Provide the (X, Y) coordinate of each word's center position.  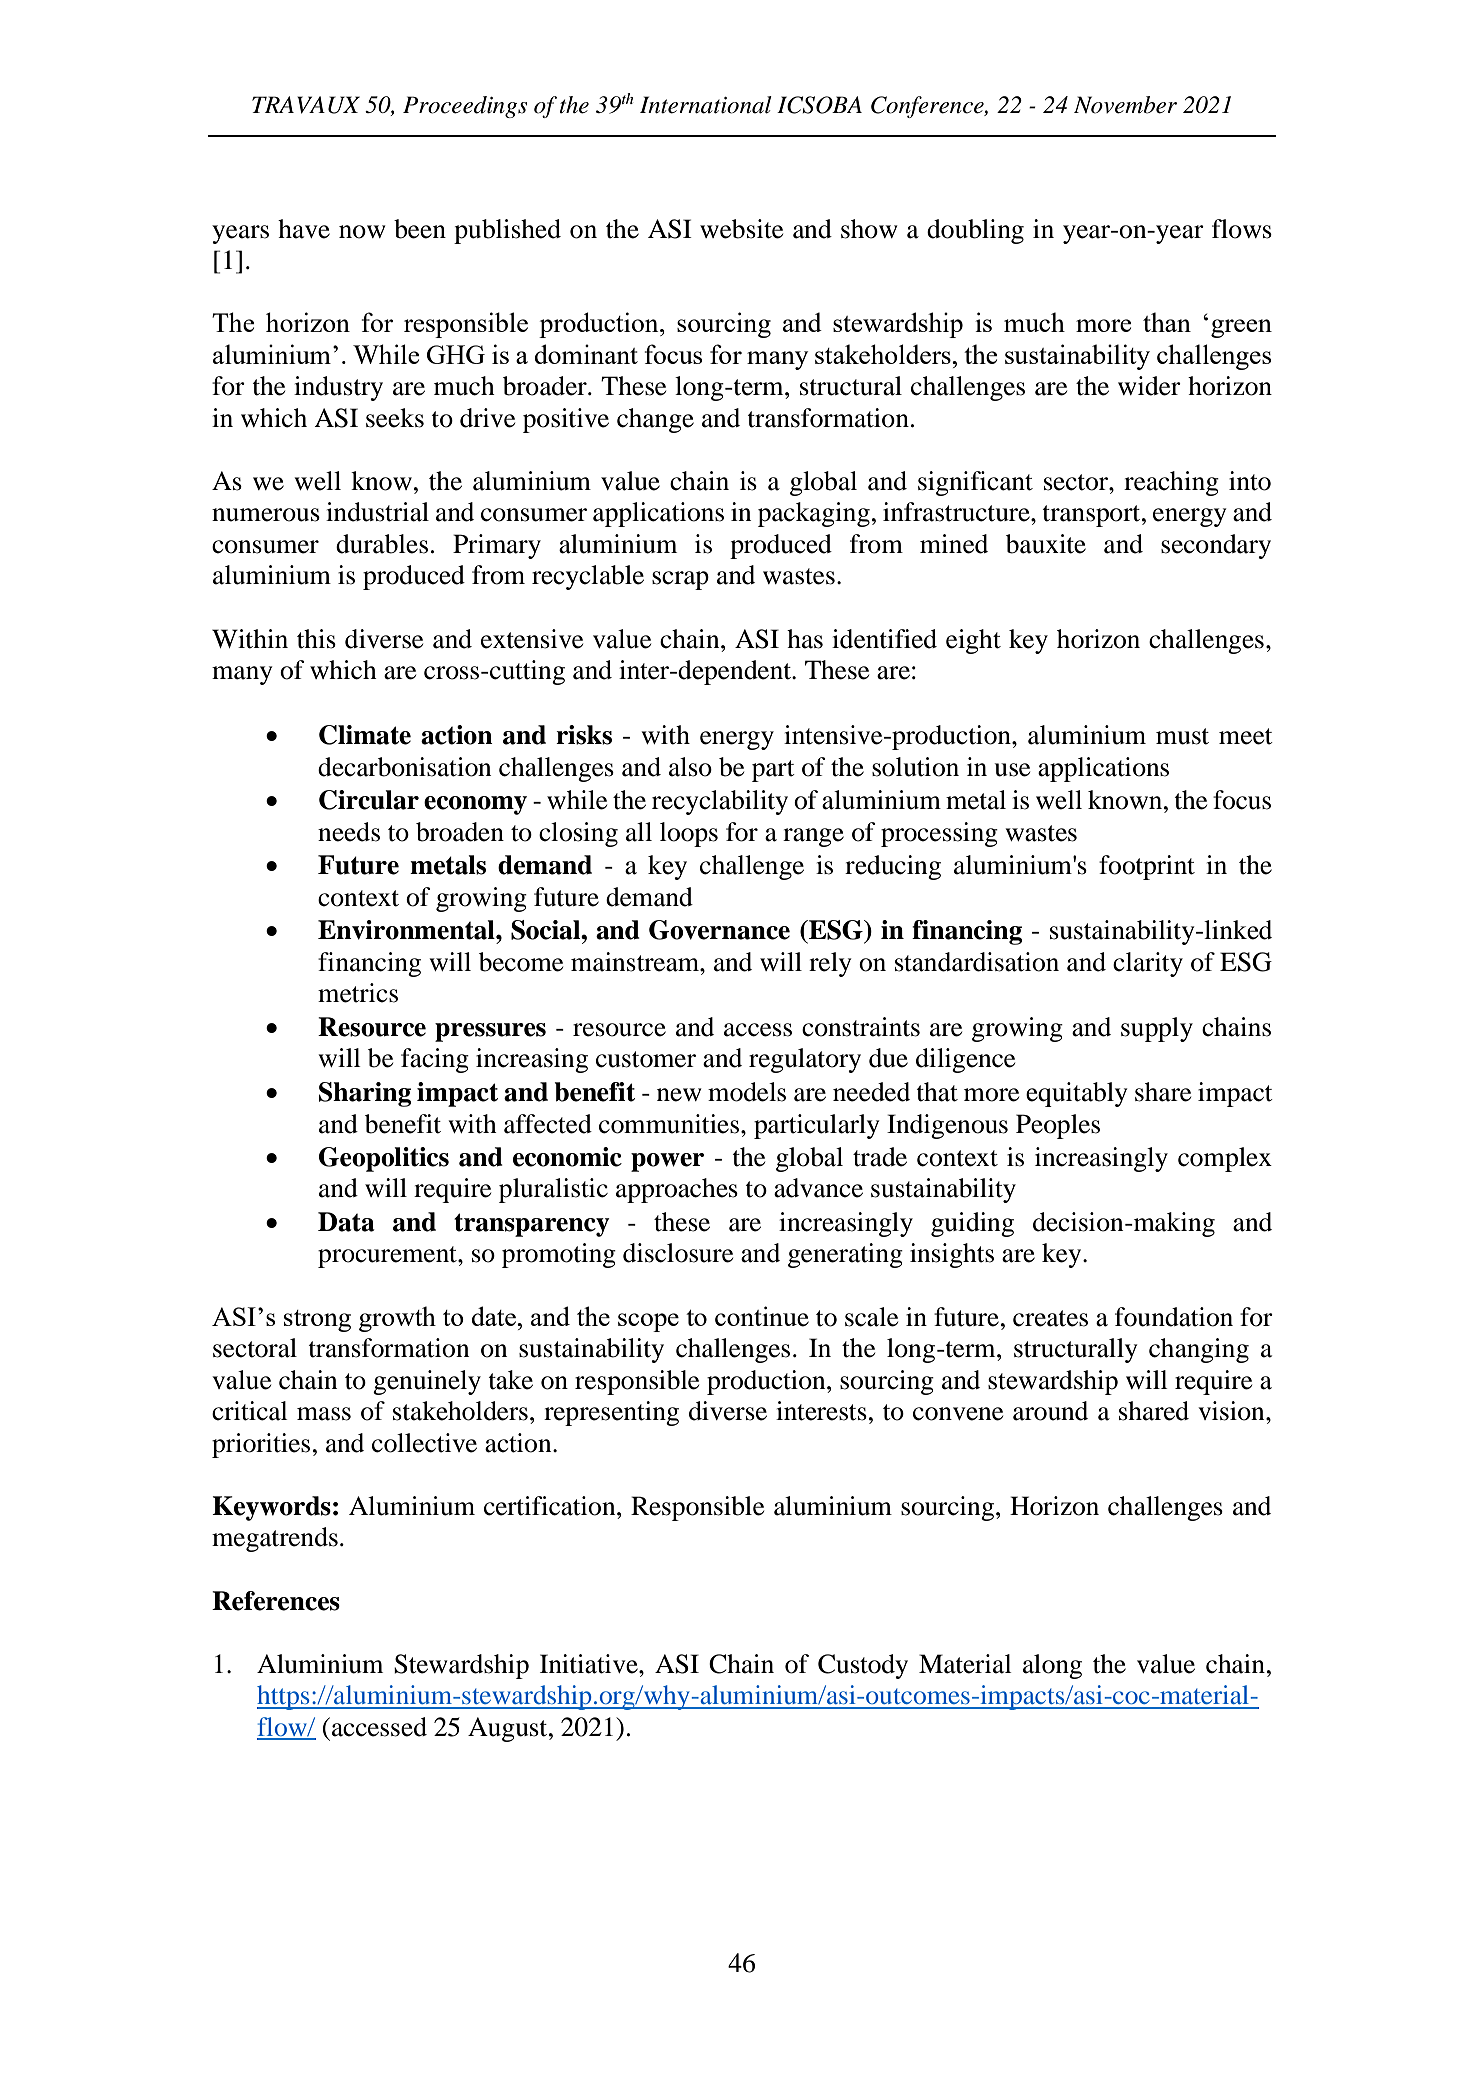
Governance (719, 930)
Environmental (407, 930)
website (741, 229)
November (1125, 105)
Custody (863, 1666)
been (420, 229)
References (276, 1601)
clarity (1148, 964)
